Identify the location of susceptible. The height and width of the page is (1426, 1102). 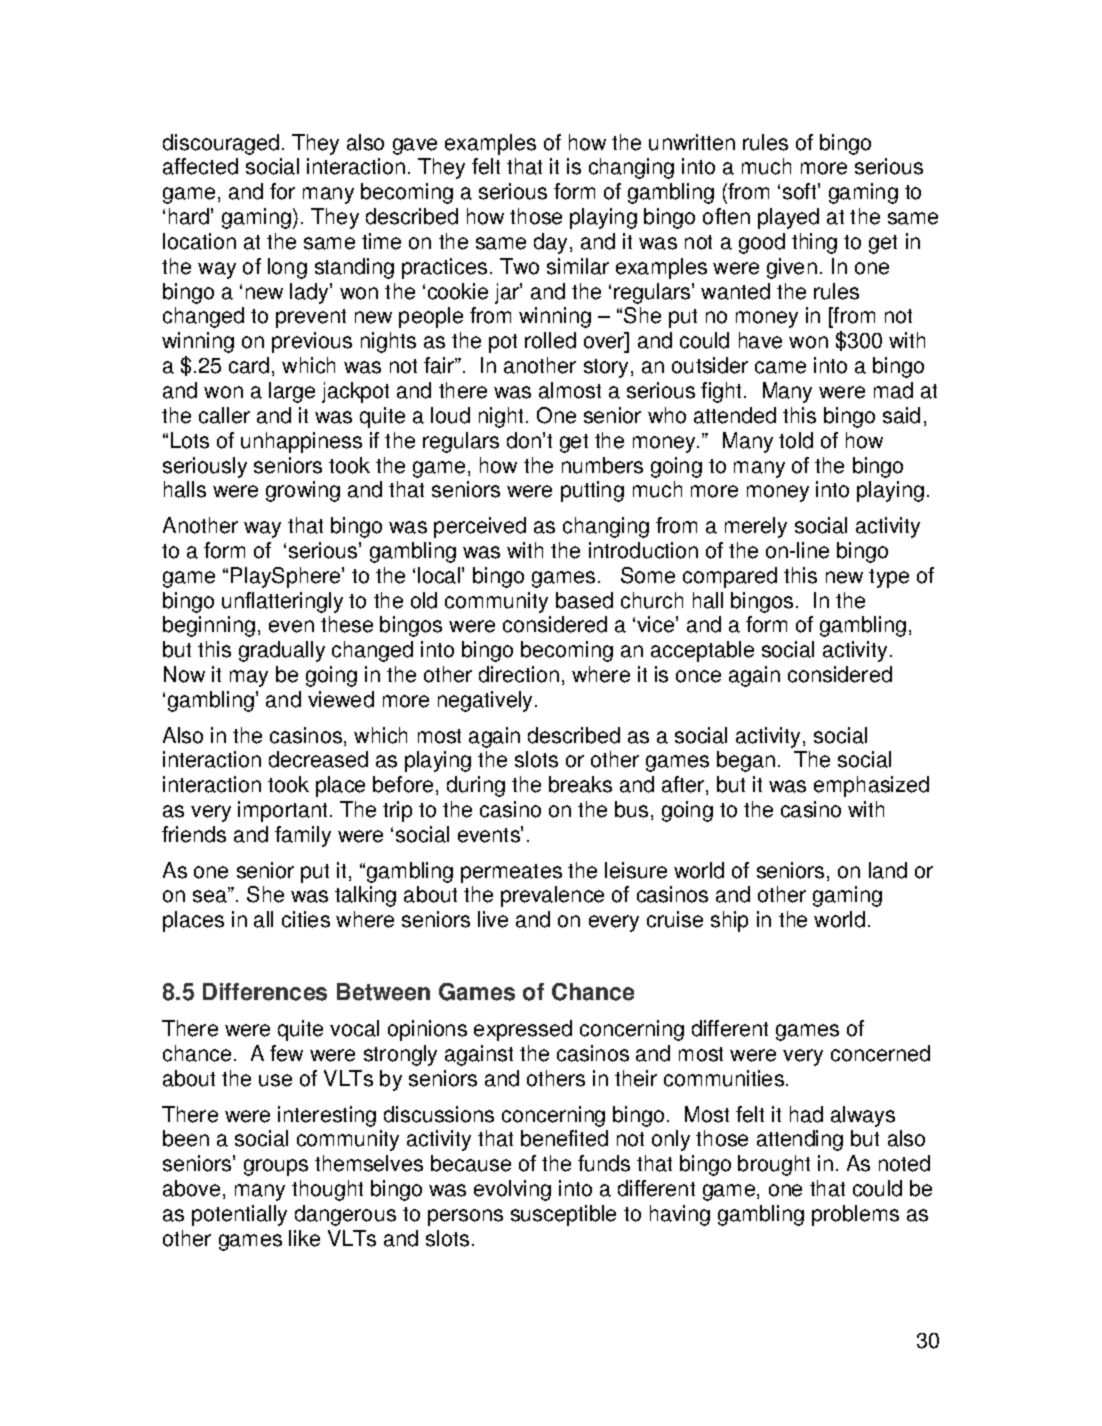
(563, 1215).
